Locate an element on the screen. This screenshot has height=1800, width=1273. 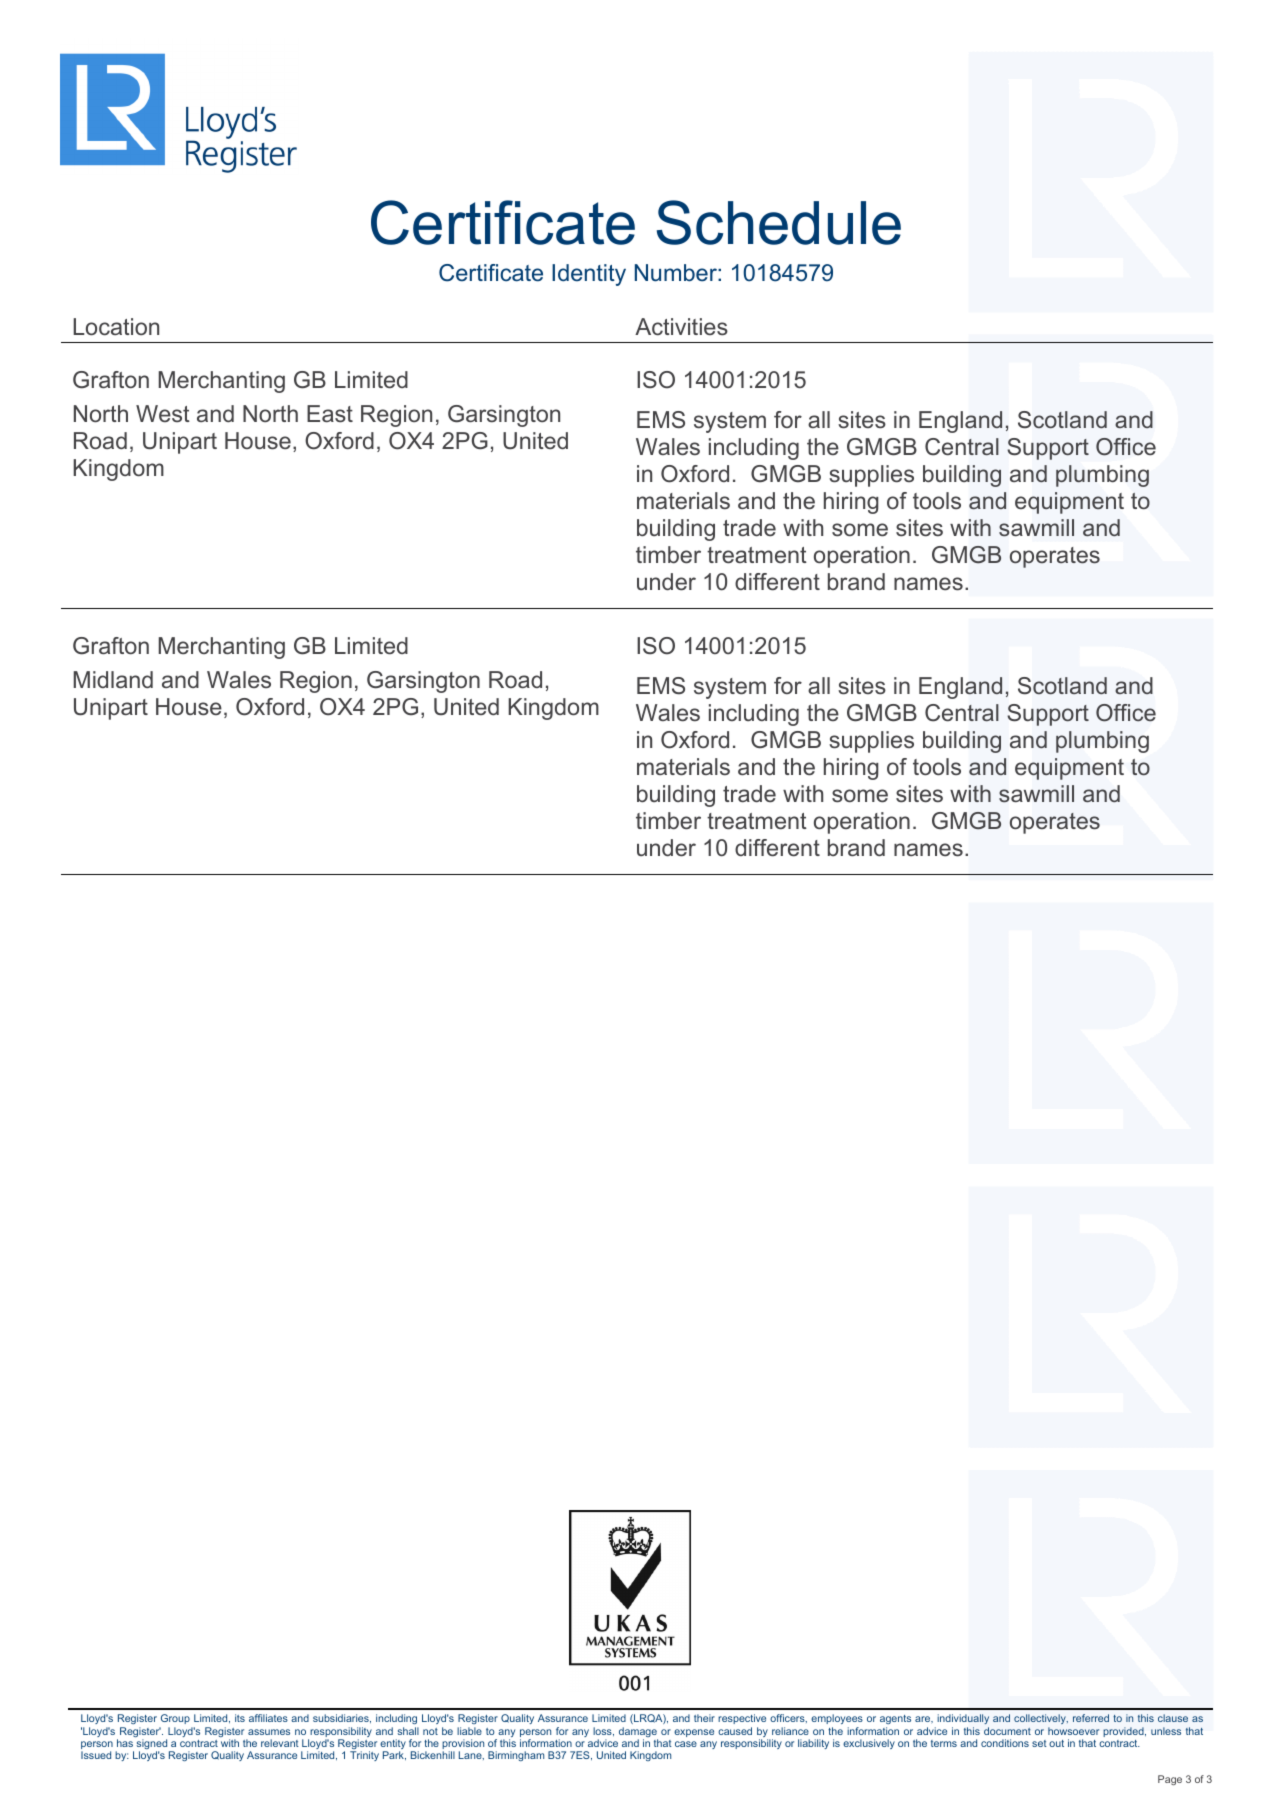
Midland is located at coordinates (113, 679).
